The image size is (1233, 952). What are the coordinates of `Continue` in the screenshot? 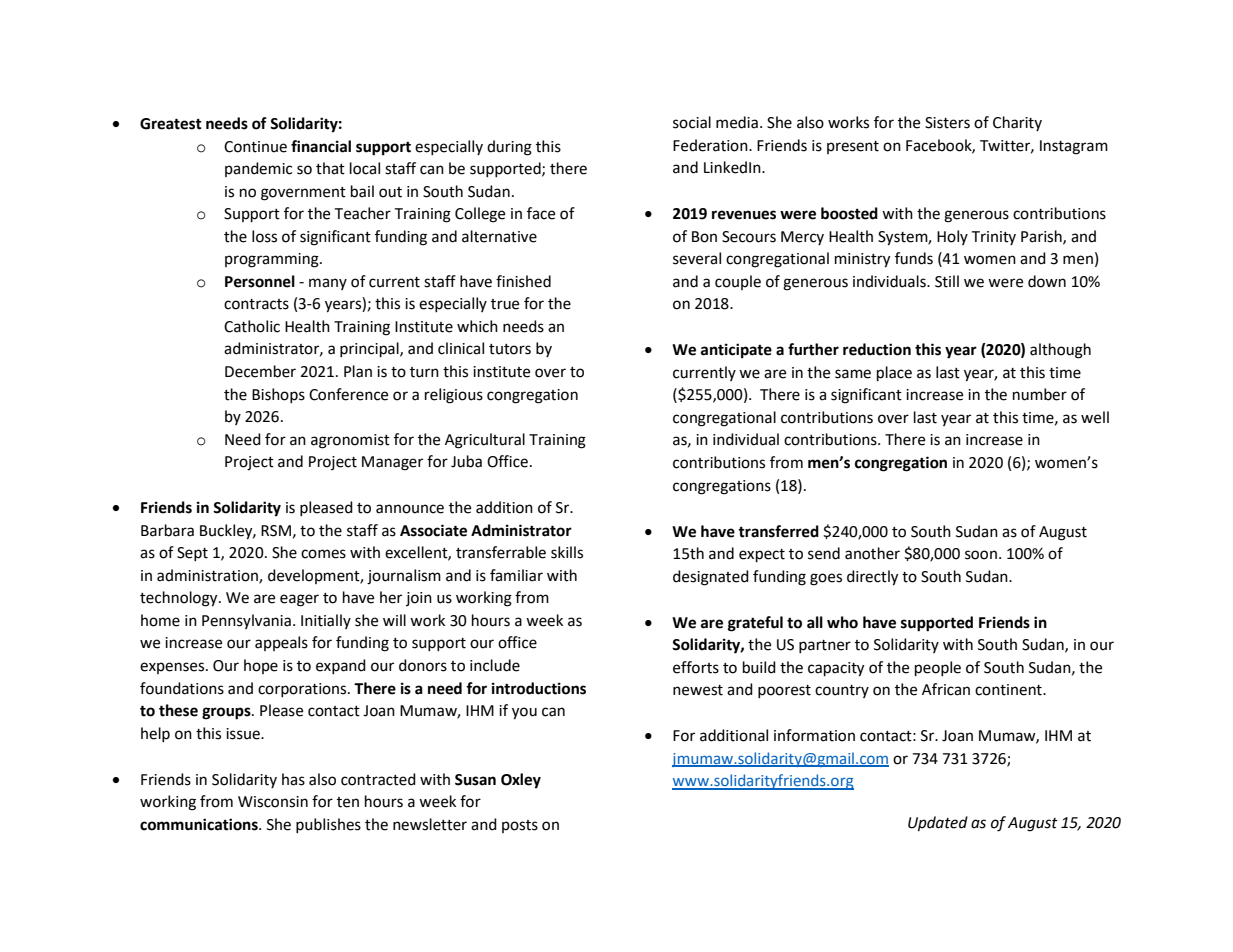 It's located at (255, 147).
